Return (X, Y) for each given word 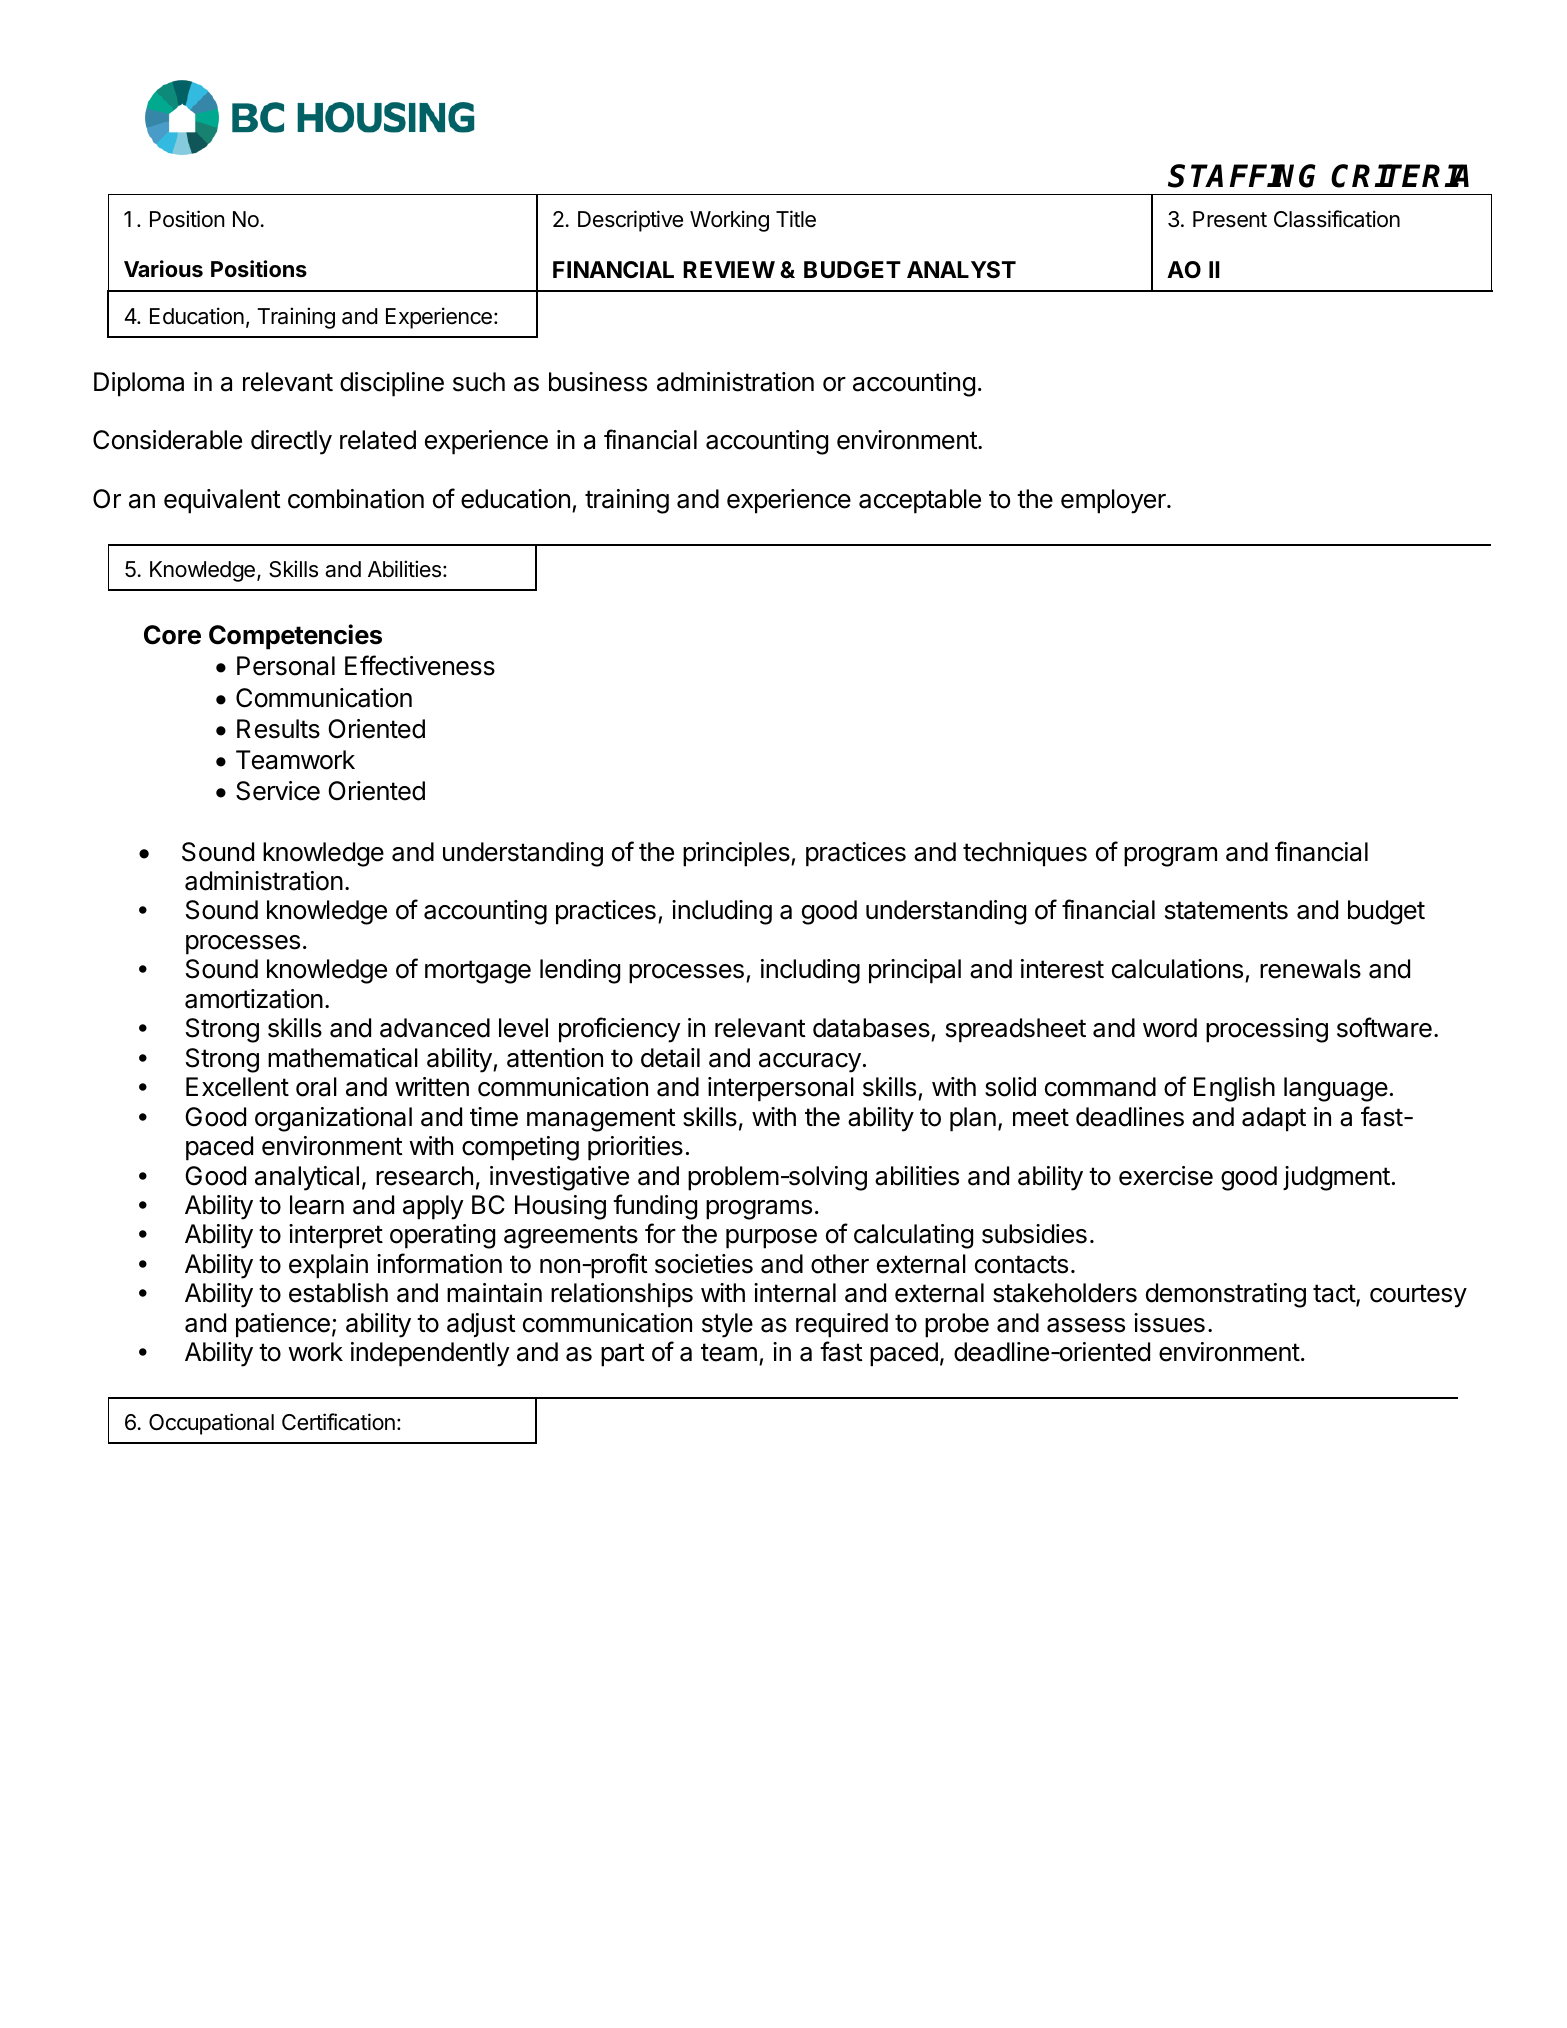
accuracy (810, 1063)
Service (278, 791)
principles (737, 854)
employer (1114, 501)
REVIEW (729, 269)
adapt (1274, 1119)
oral (316, 1087)
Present (1230, 219)
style (727, 1325)
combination (356, 499)
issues (1169, 1323)
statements (1226, 910)
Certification (338, 1422)
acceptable (920, 501)
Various (163, 269)
